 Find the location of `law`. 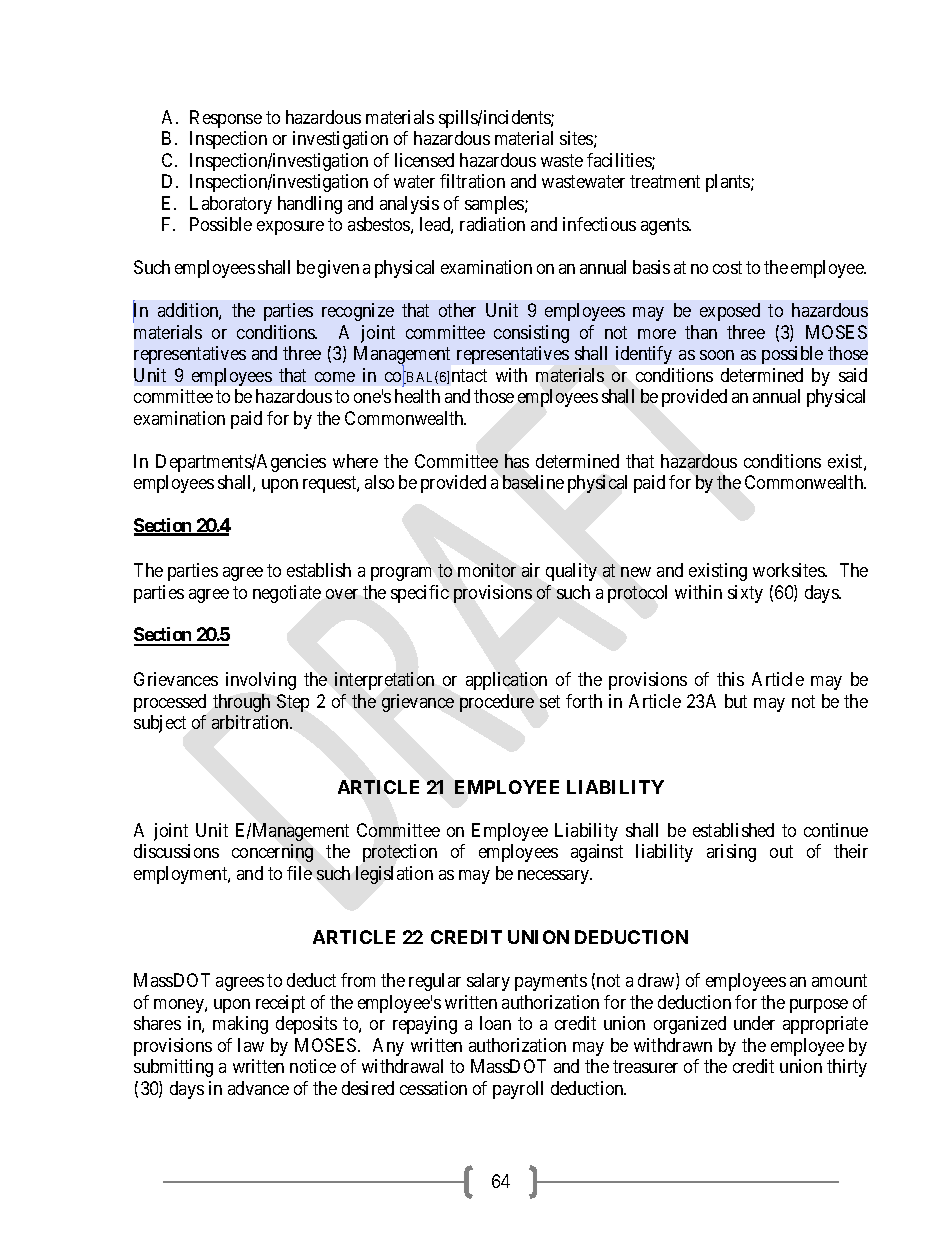

law is located at coordinates (251, 1045).
